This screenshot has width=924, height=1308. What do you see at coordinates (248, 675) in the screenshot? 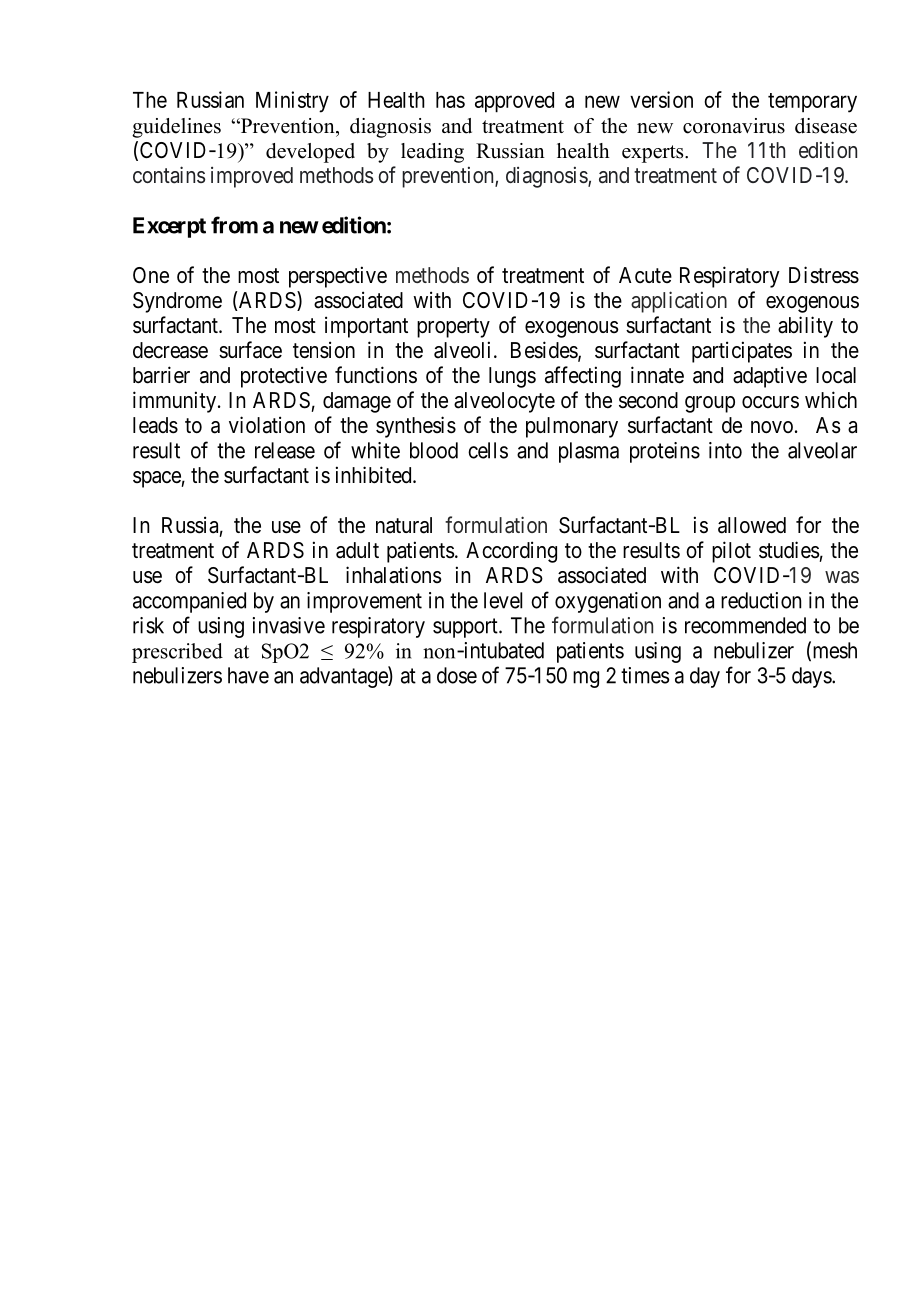
I see `have` at bounding box center [248, 675].
